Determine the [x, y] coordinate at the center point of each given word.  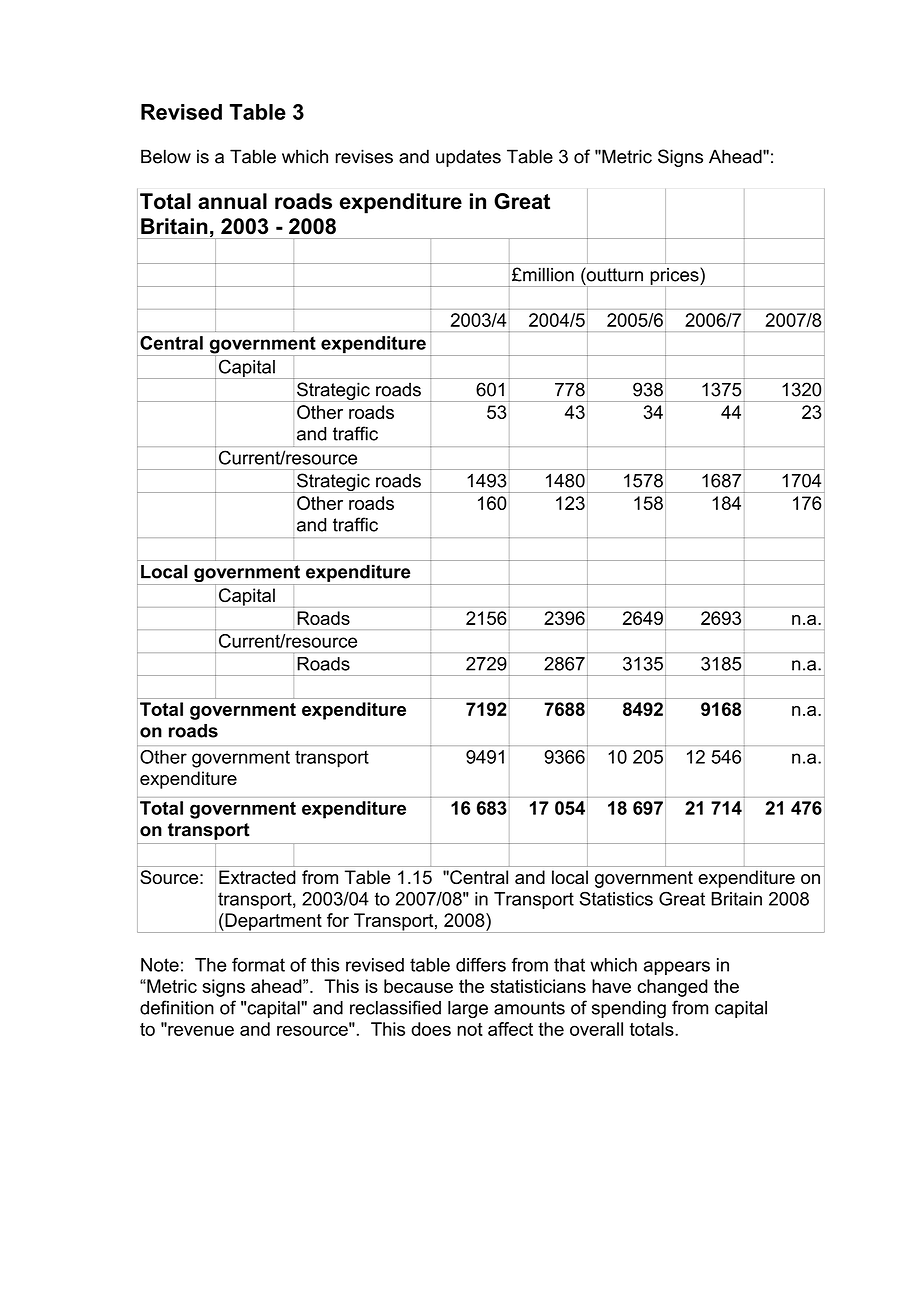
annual [232, 201]
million [547, 275]
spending [629, 1009]
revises [364, 156]
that [569, 965]
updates [468, 158]
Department [273, 923]
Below [166, 156]
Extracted [257, 877]
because [418, 986]
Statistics [616, 899]
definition [177, 1007]
